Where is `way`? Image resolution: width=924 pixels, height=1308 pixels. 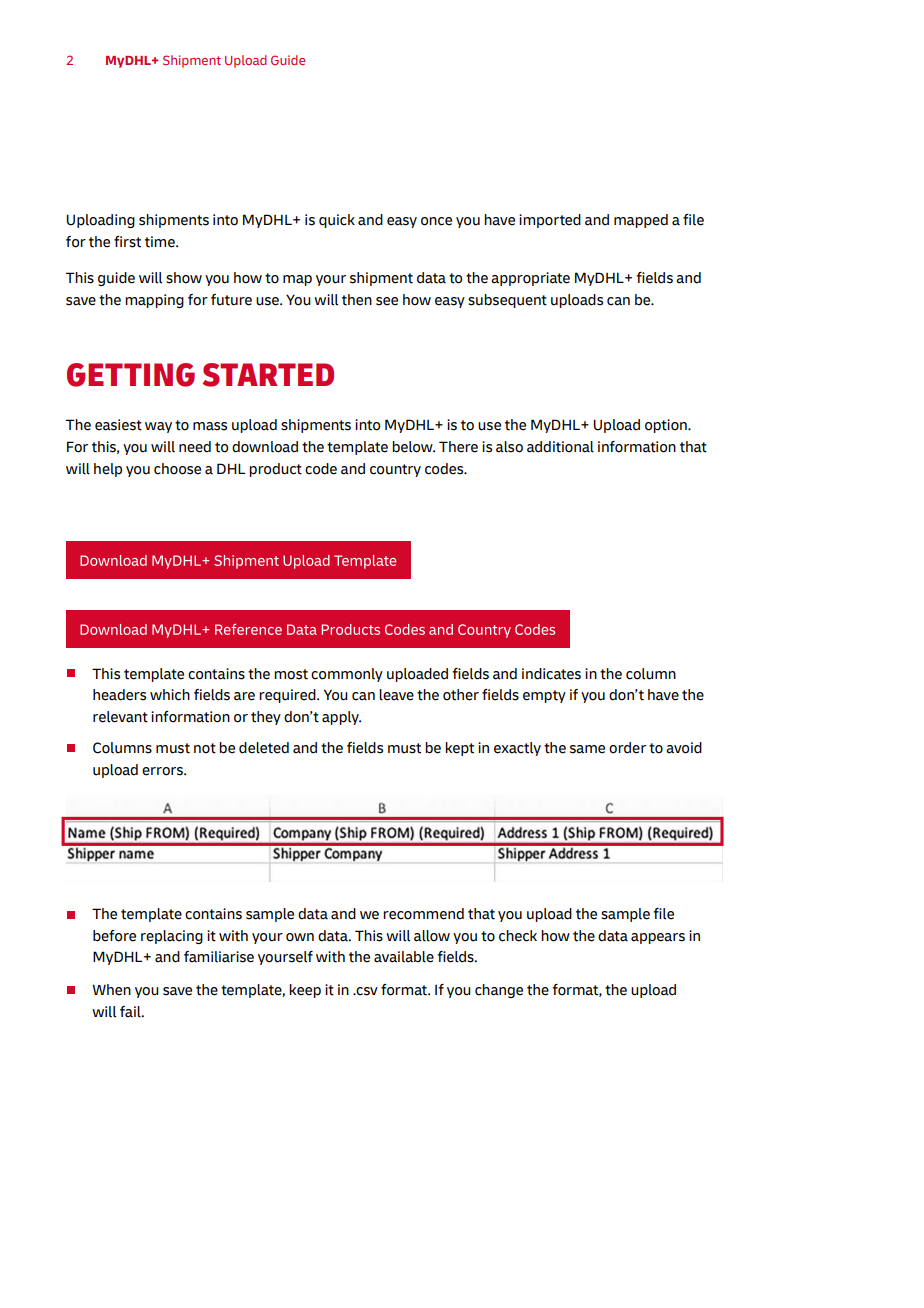 way is located at coordinates (158, 427).
